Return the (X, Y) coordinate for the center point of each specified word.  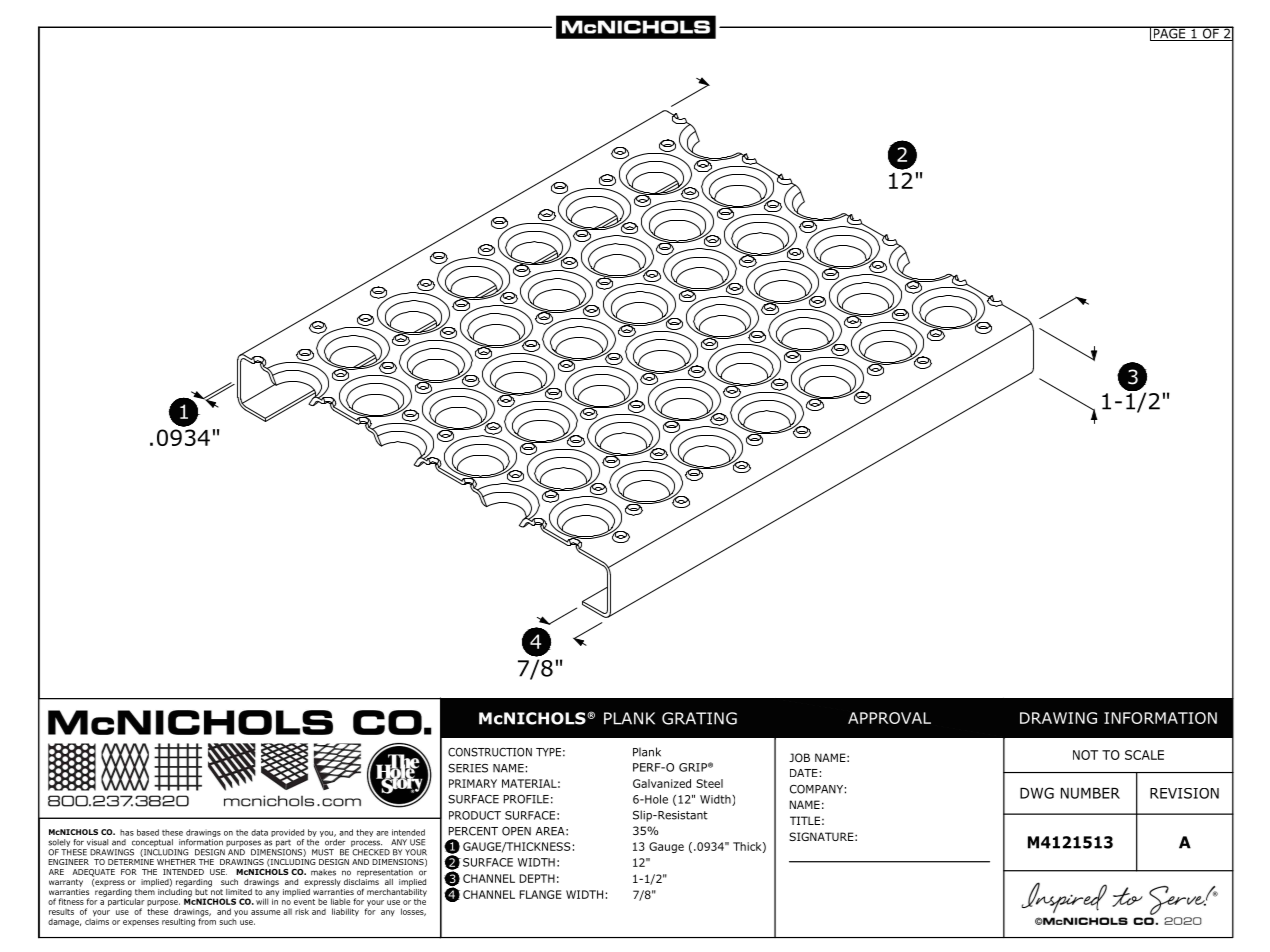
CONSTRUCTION (490, 752)
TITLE (805, 820)
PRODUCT (475, 815)
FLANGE (540, 894)
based (148, 832)
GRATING (699, 718)
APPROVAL (889, 718)
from (207, 920)
